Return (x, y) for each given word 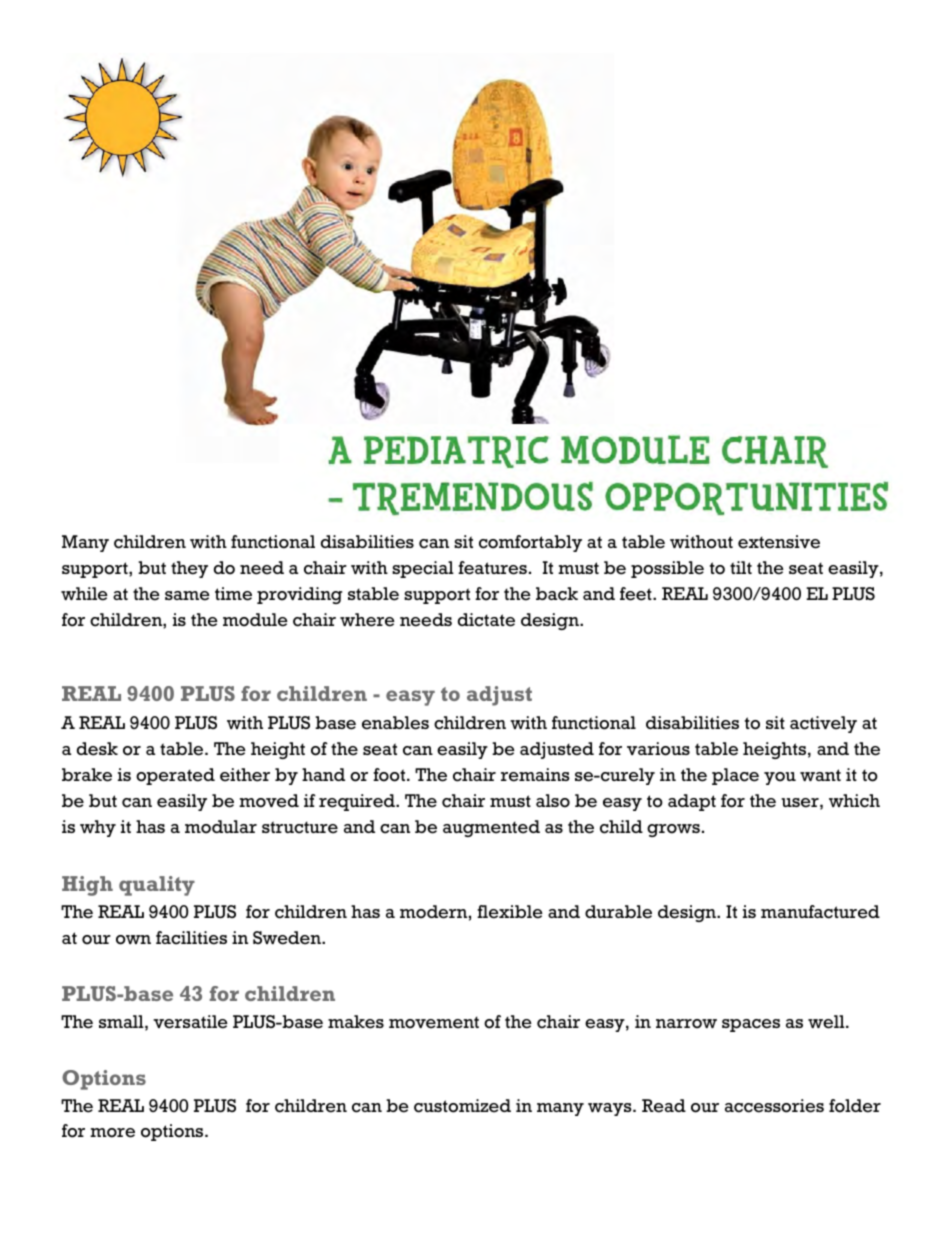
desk (97, 749)
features (492, 568)
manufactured (820, 912)
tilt (741, 567)
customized (462, 1106)
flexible (510, 912)
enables (395, 723)
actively (823, 724)
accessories (774, 1106)
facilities (191, 938)
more (112, 1133)
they (189, 569)
